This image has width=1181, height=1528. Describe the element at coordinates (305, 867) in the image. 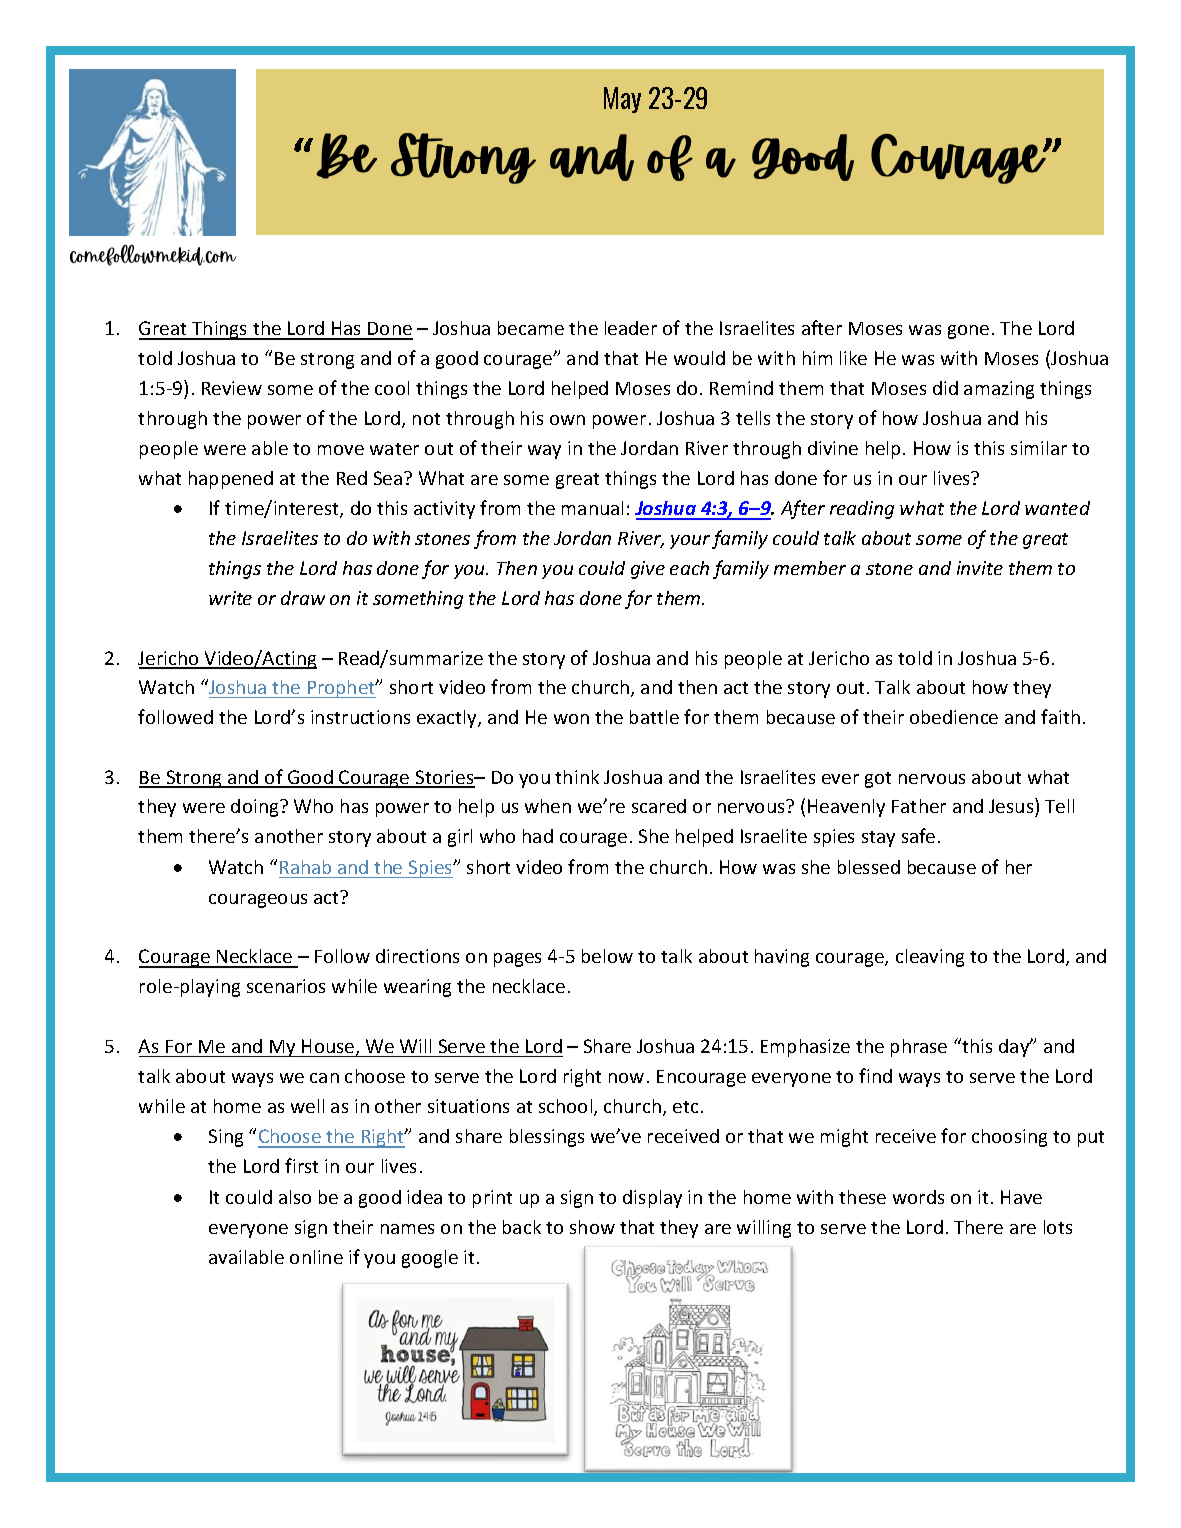

I see `Rahab` at that location.
